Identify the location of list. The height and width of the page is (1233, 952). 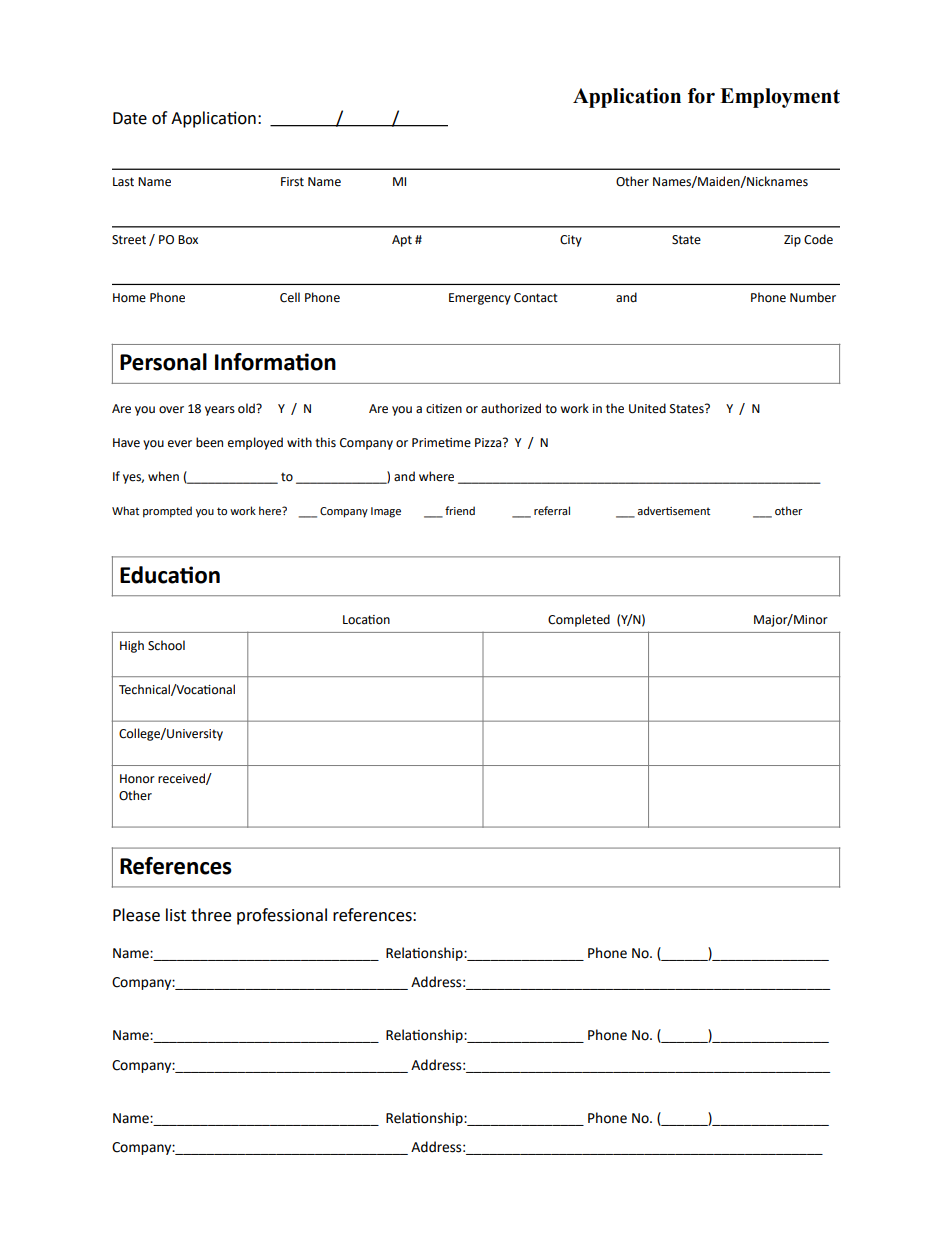
(176, 915).
